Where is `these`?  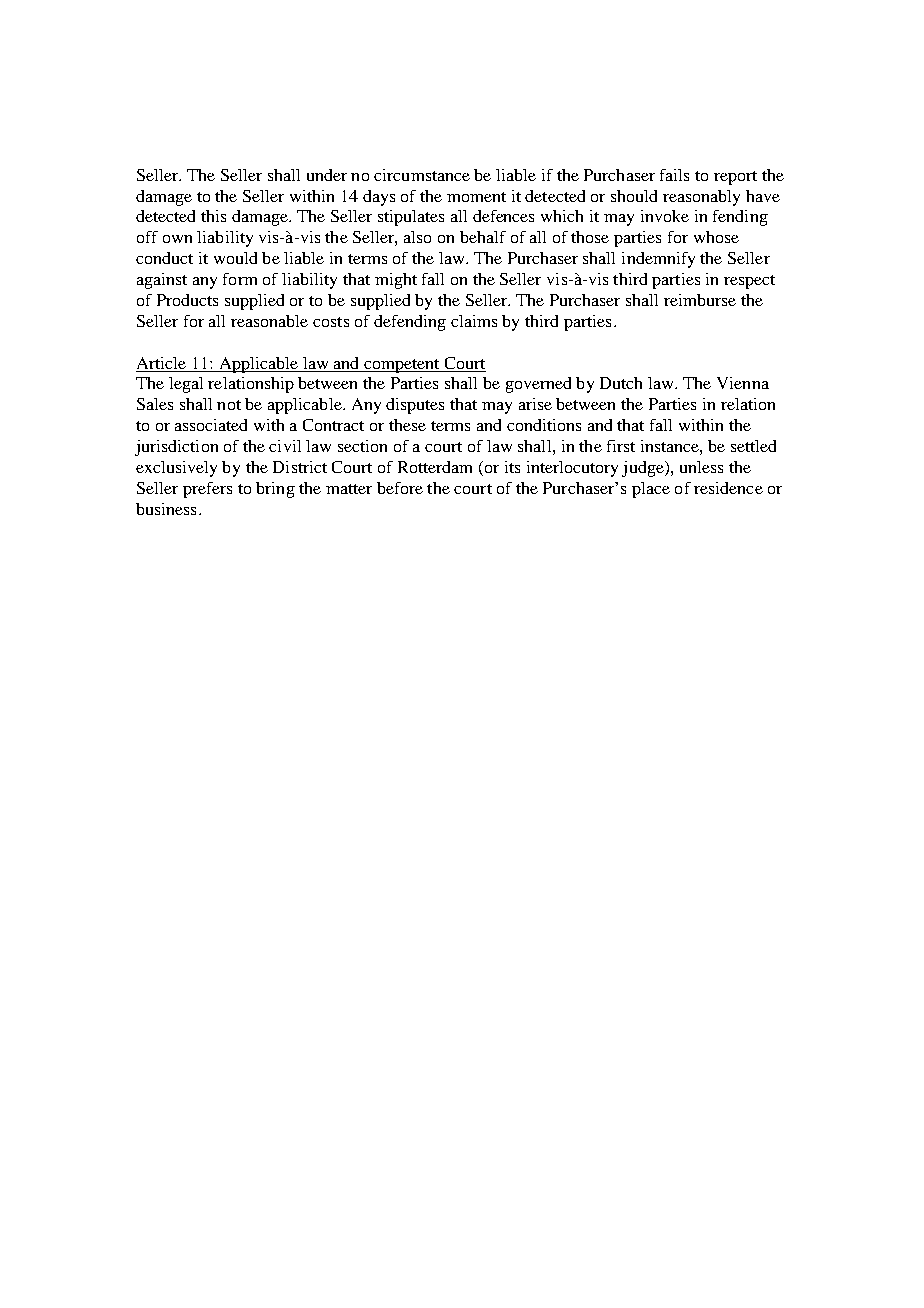
these is located at coordinates (407, 425).
